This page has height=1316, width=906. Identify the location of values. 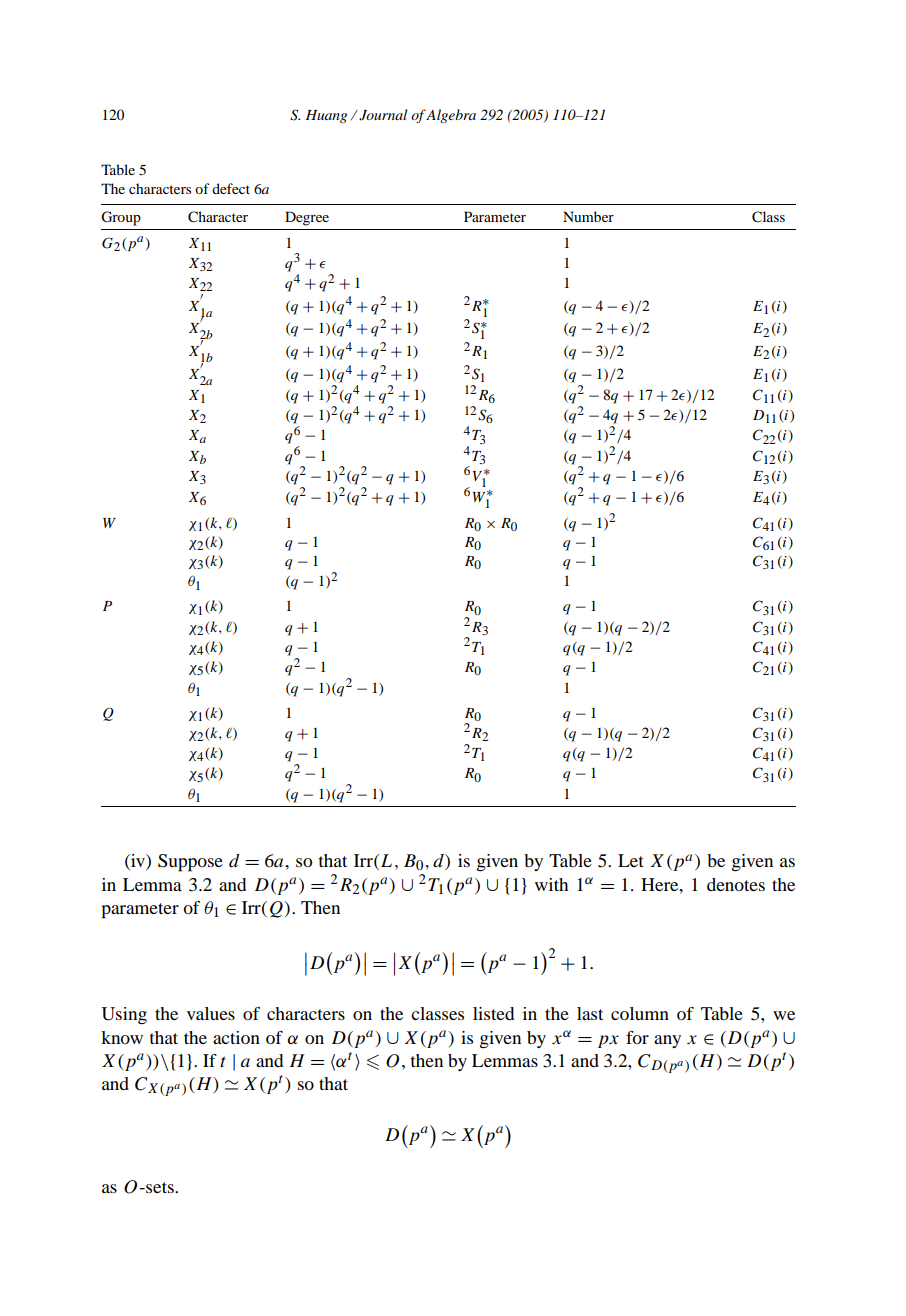
(211, 1013).
